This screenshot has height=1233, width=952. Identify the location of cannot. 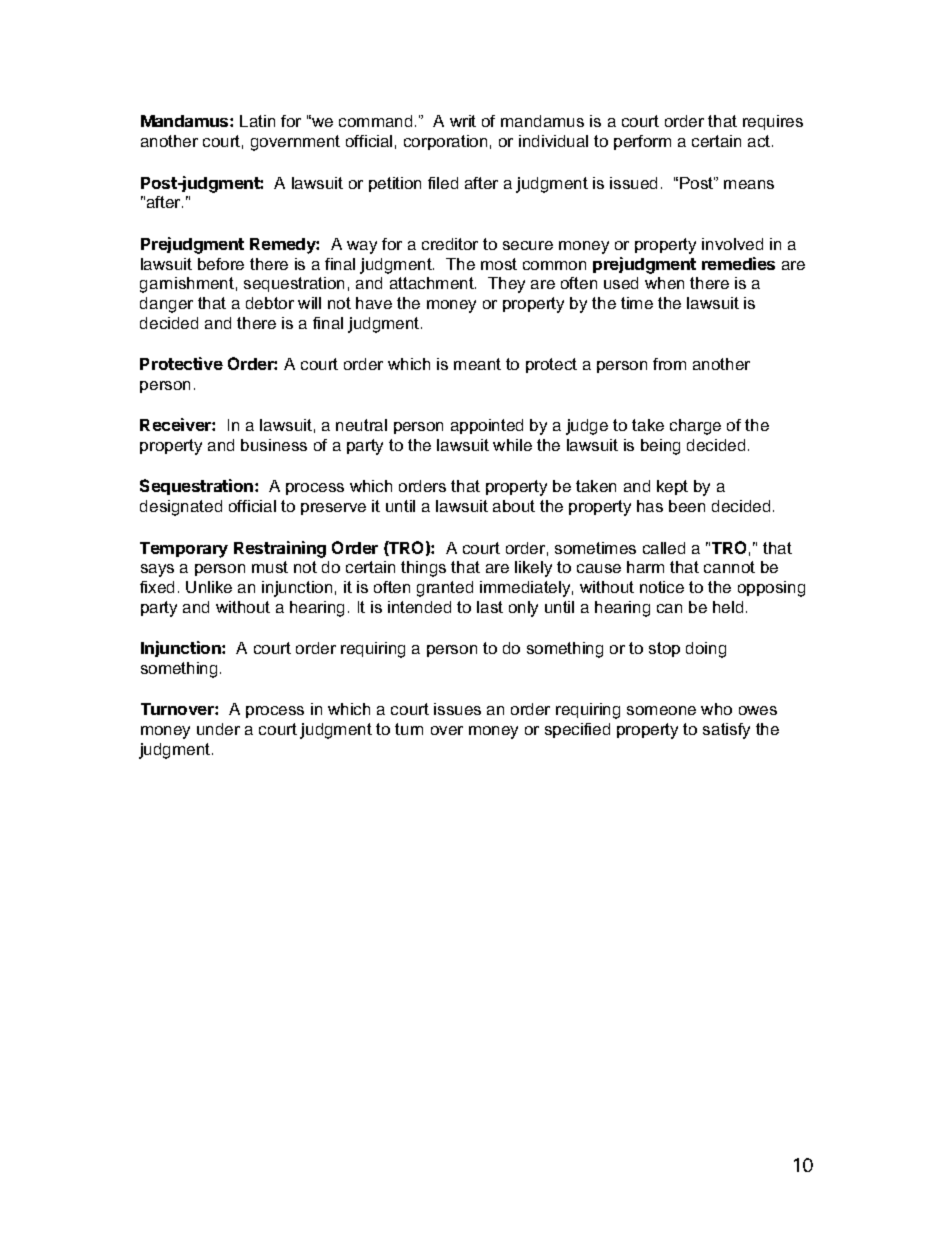
(729, 567).
